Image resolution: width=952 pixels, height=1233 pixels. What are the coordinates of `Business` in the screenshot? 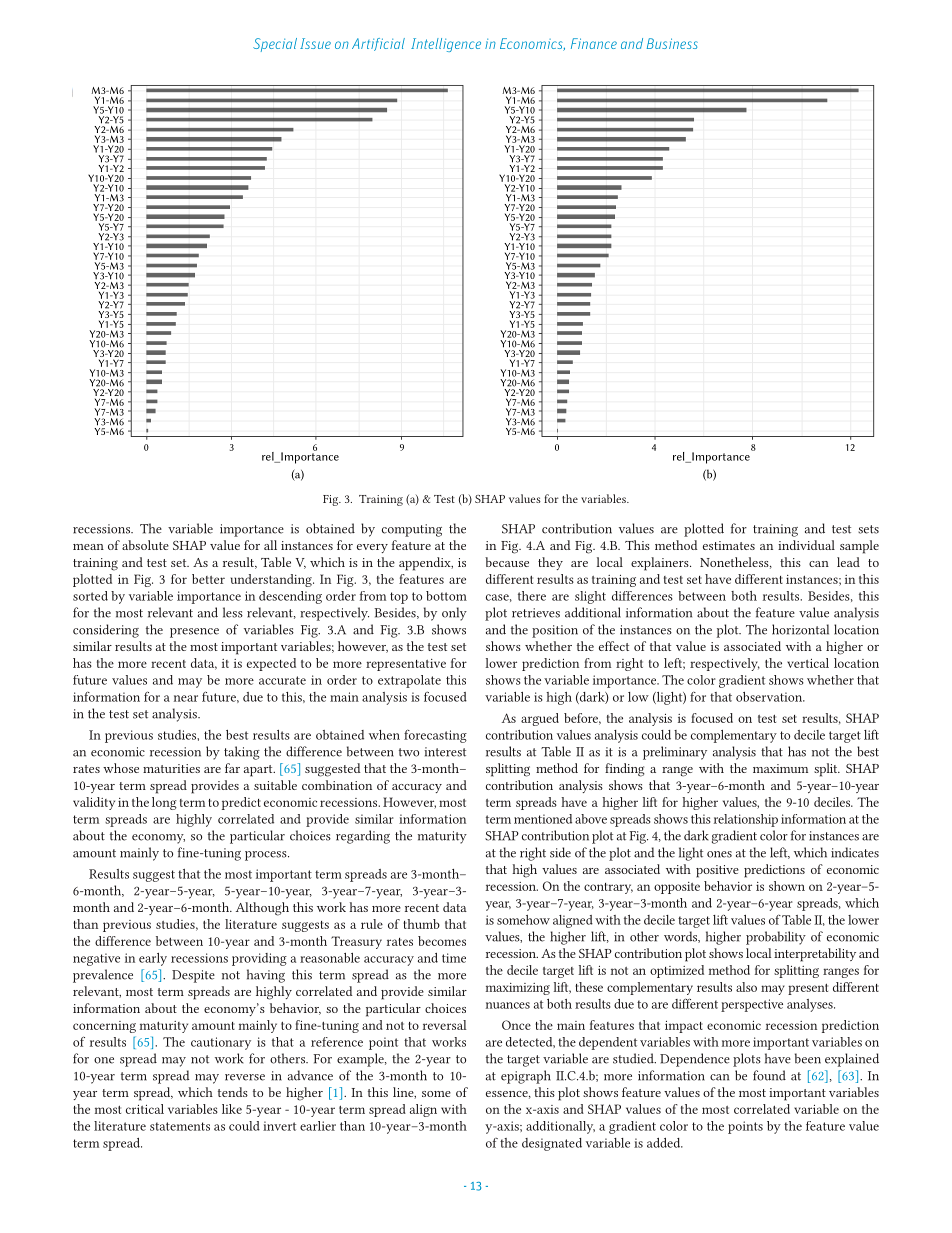 It's located at (672, 43).
